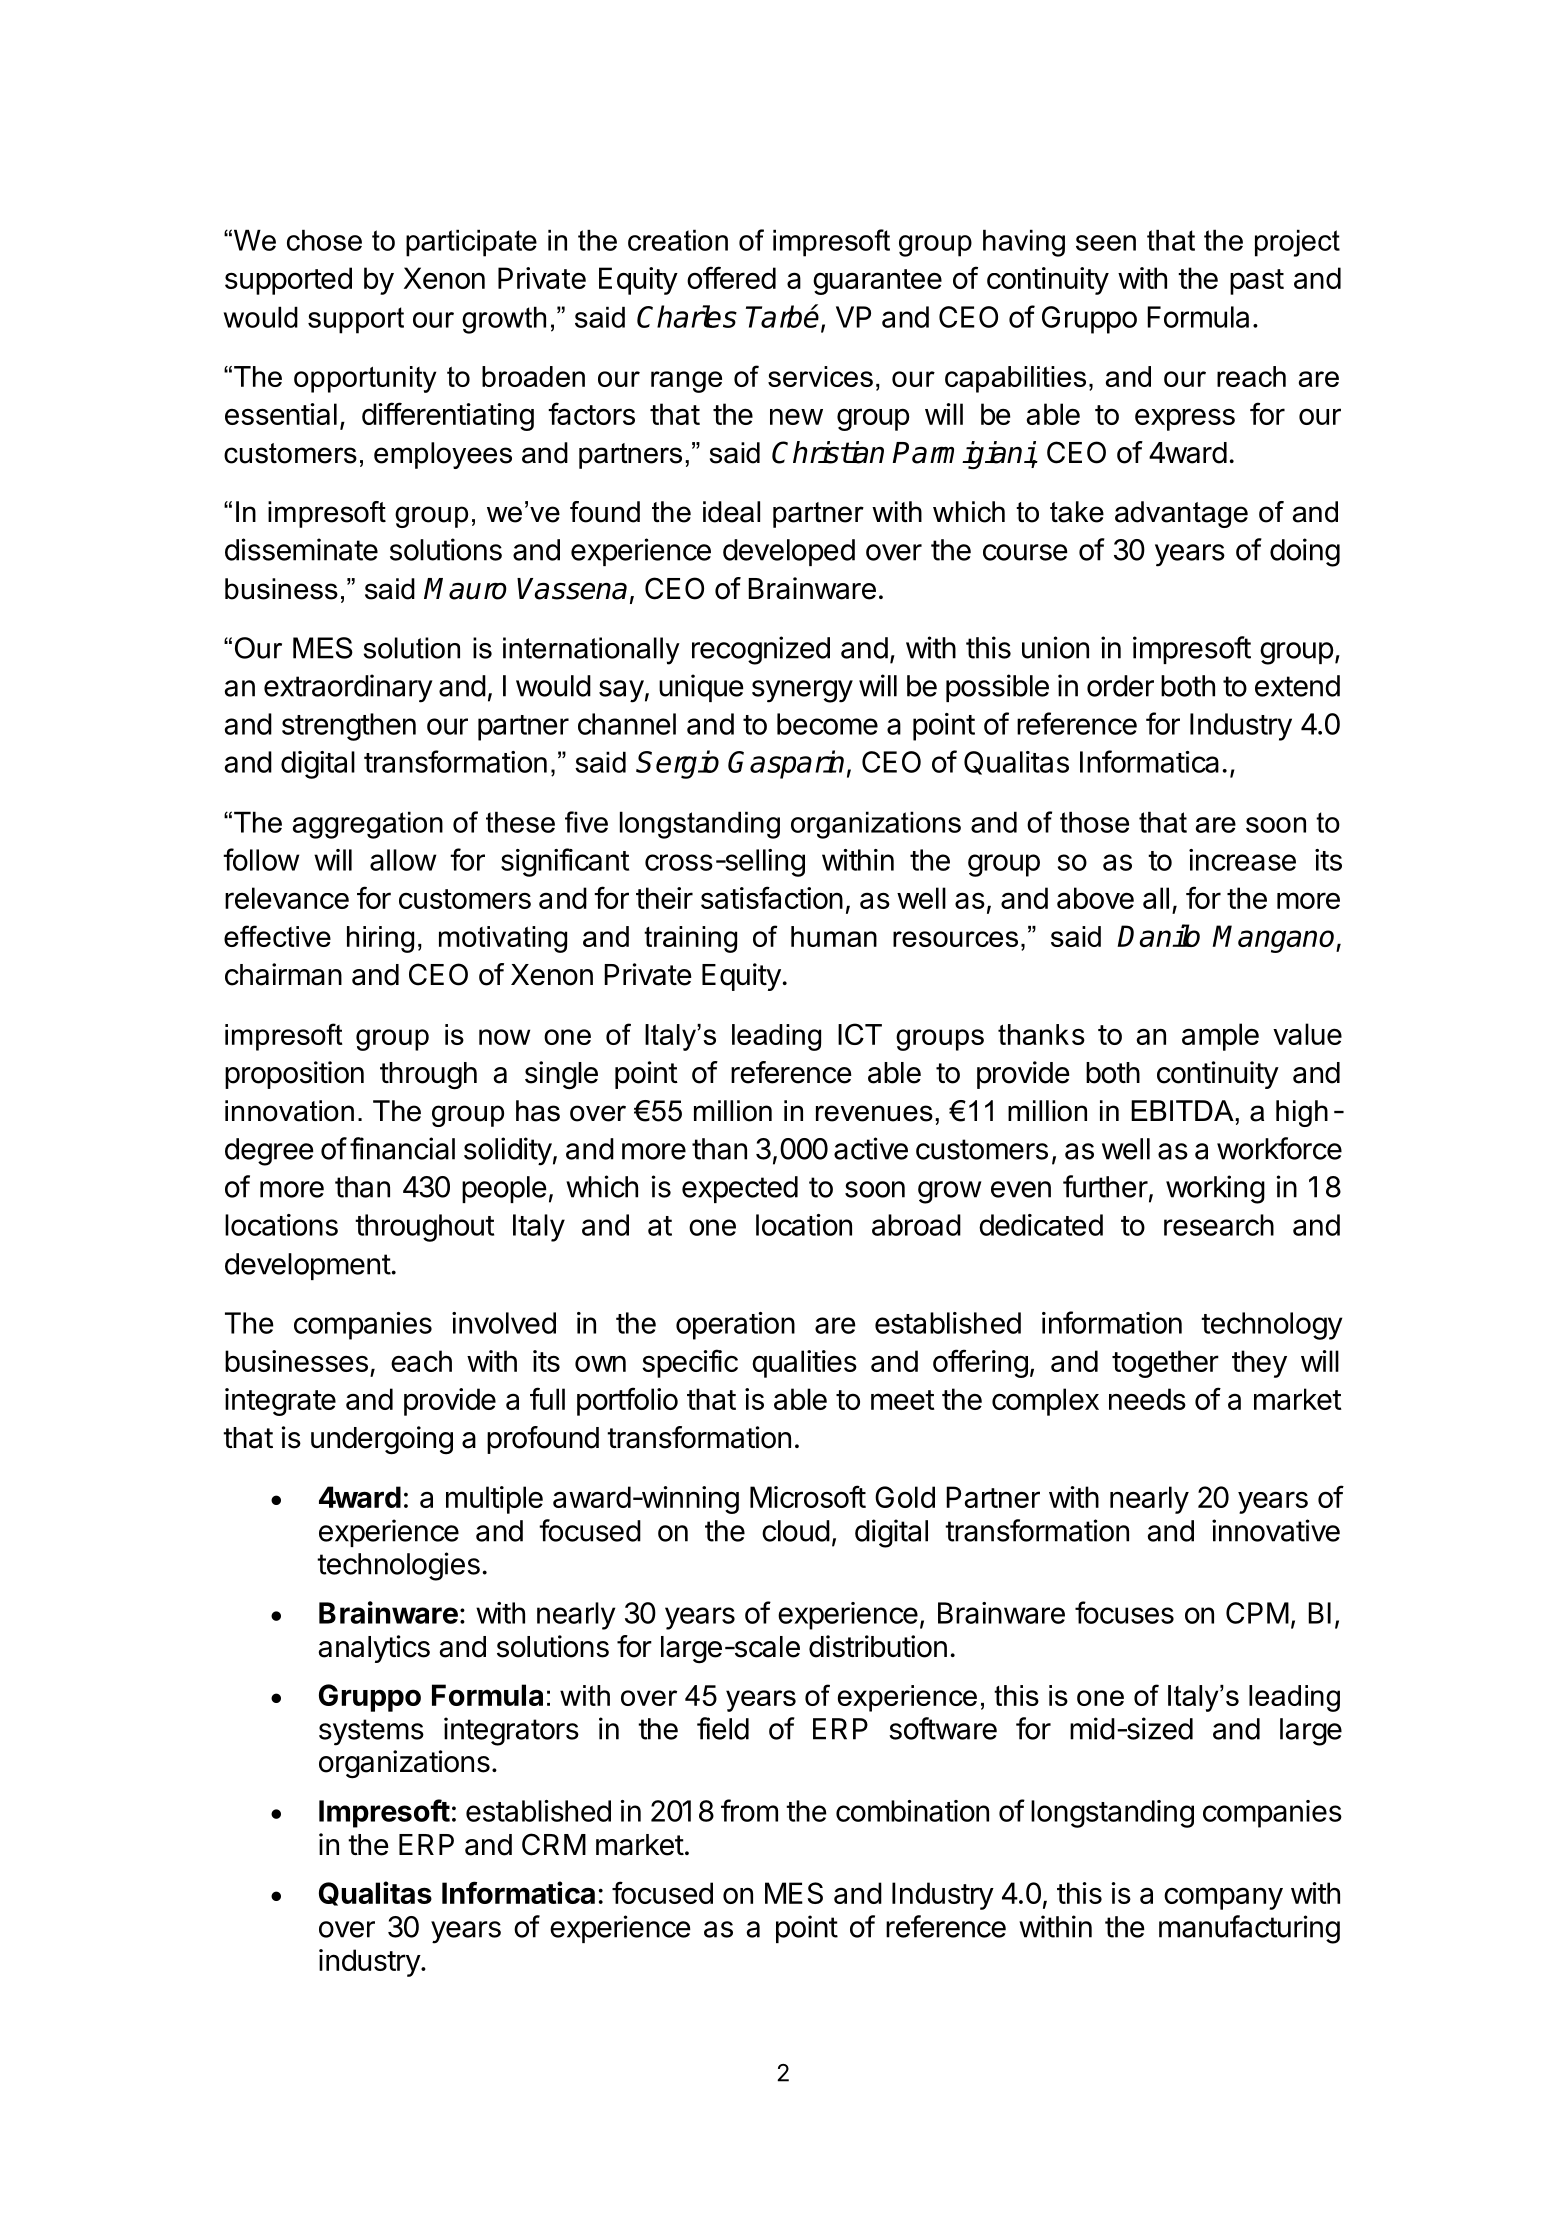 Image resolution: width=1565 pixels, height=2214 pixels. What do you see at coordinates (731, 277) in the screenshot?
I see `offered` at bounding box center [731, 277].
